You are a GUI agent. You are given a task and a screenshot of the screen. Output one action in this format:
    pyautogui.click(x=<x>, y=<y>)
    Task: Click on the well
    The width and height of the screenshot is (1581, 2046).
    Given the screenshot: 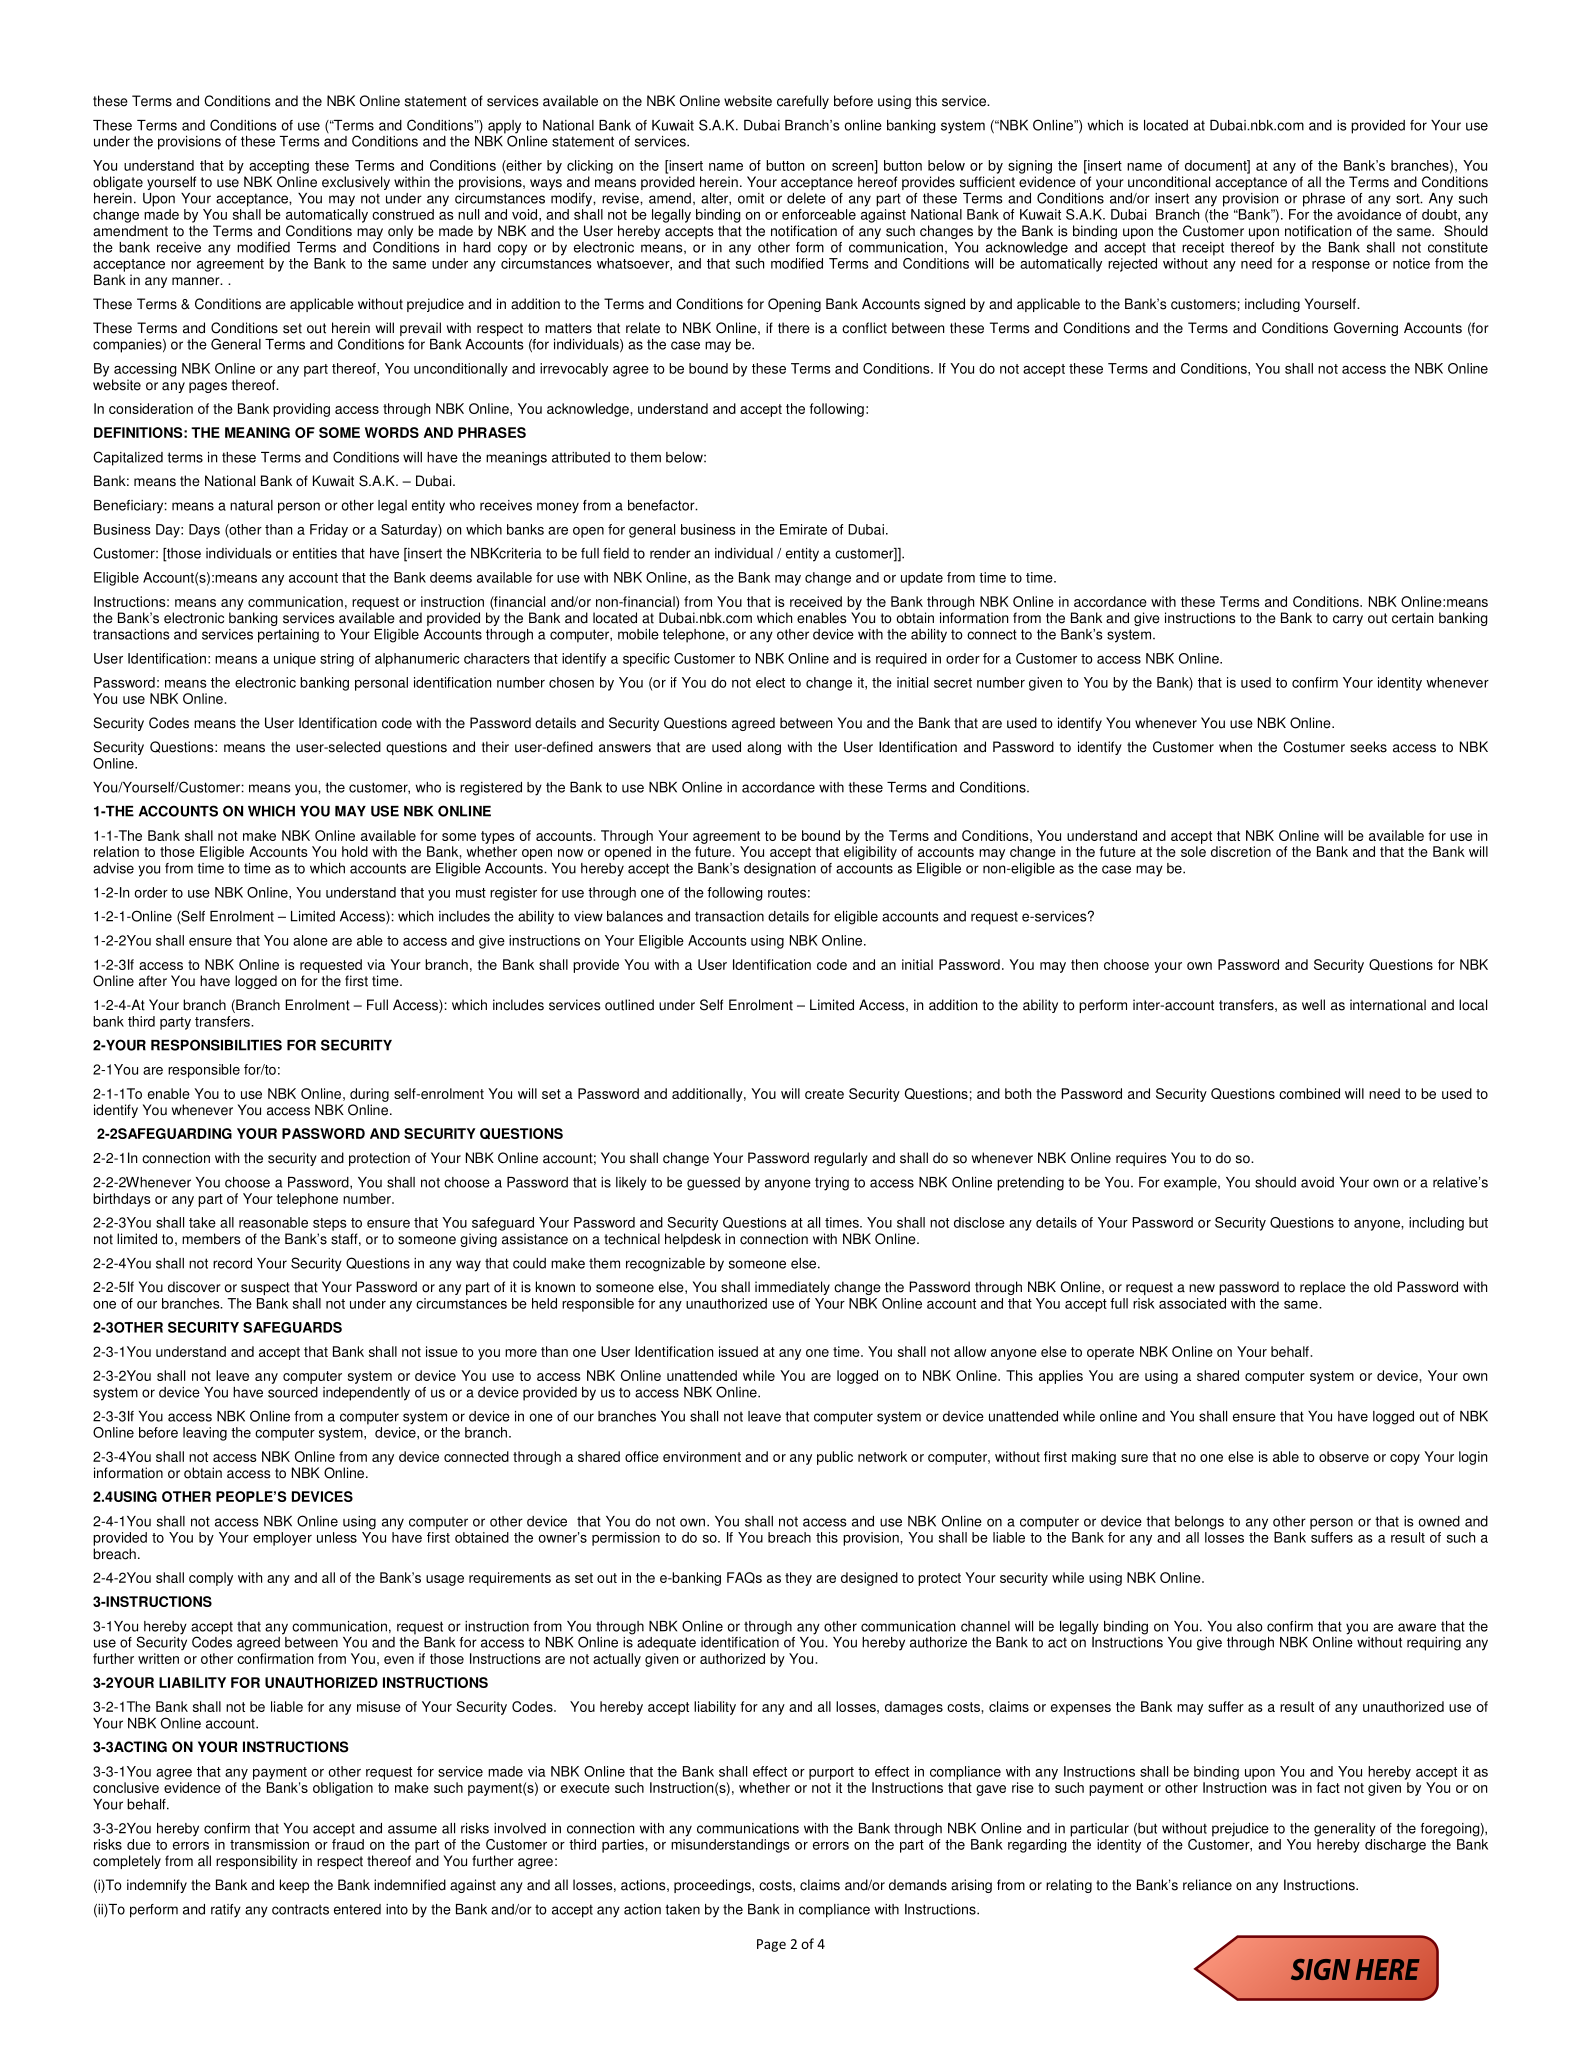 What is the action you would take?
    pyautogui.click(x=1313, y=1005)
